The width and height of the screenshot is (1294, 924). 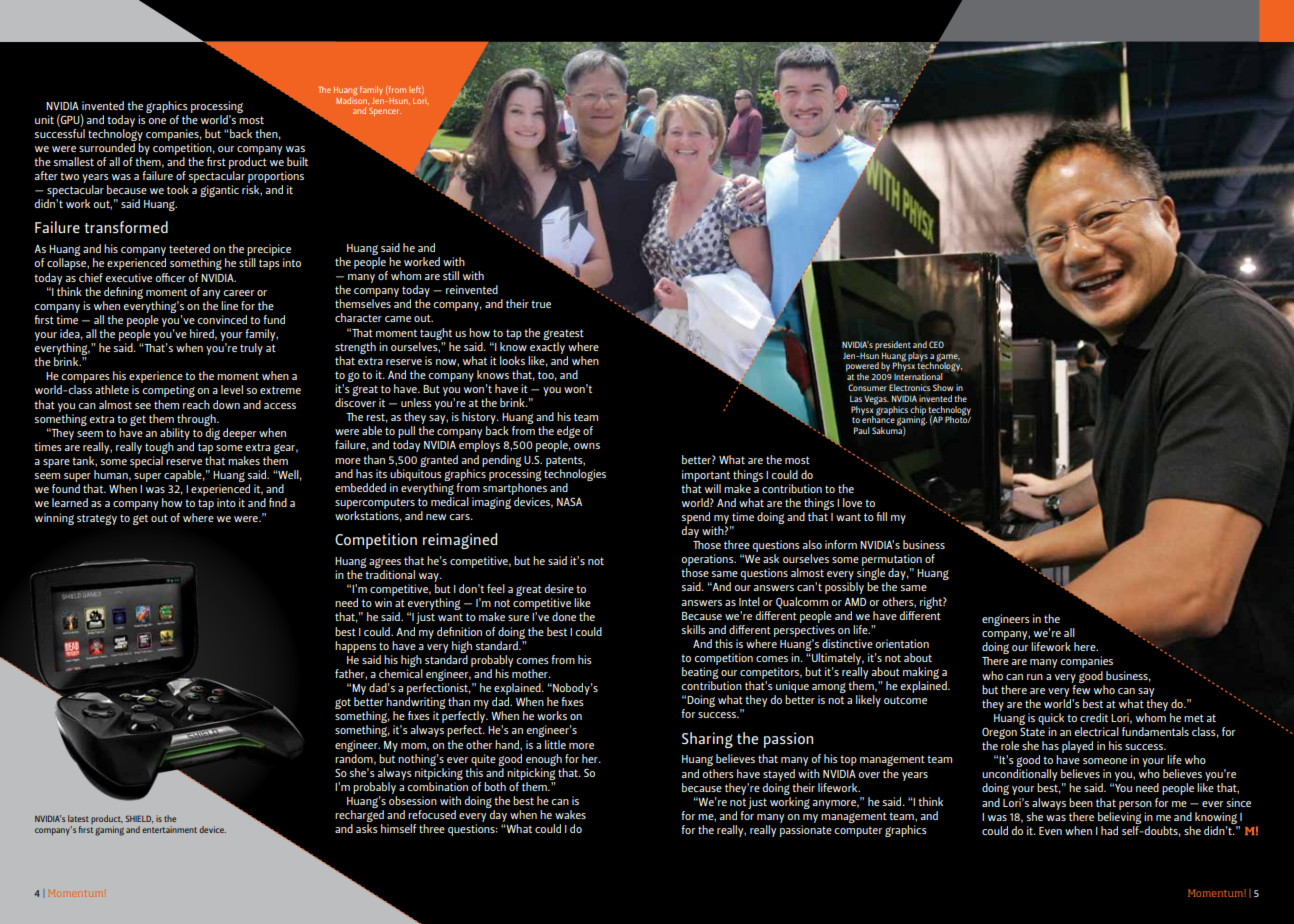 What do you see at coordinates (355, 647) in the screenshot?
I see `happens` at bounding box center [355, 647].
